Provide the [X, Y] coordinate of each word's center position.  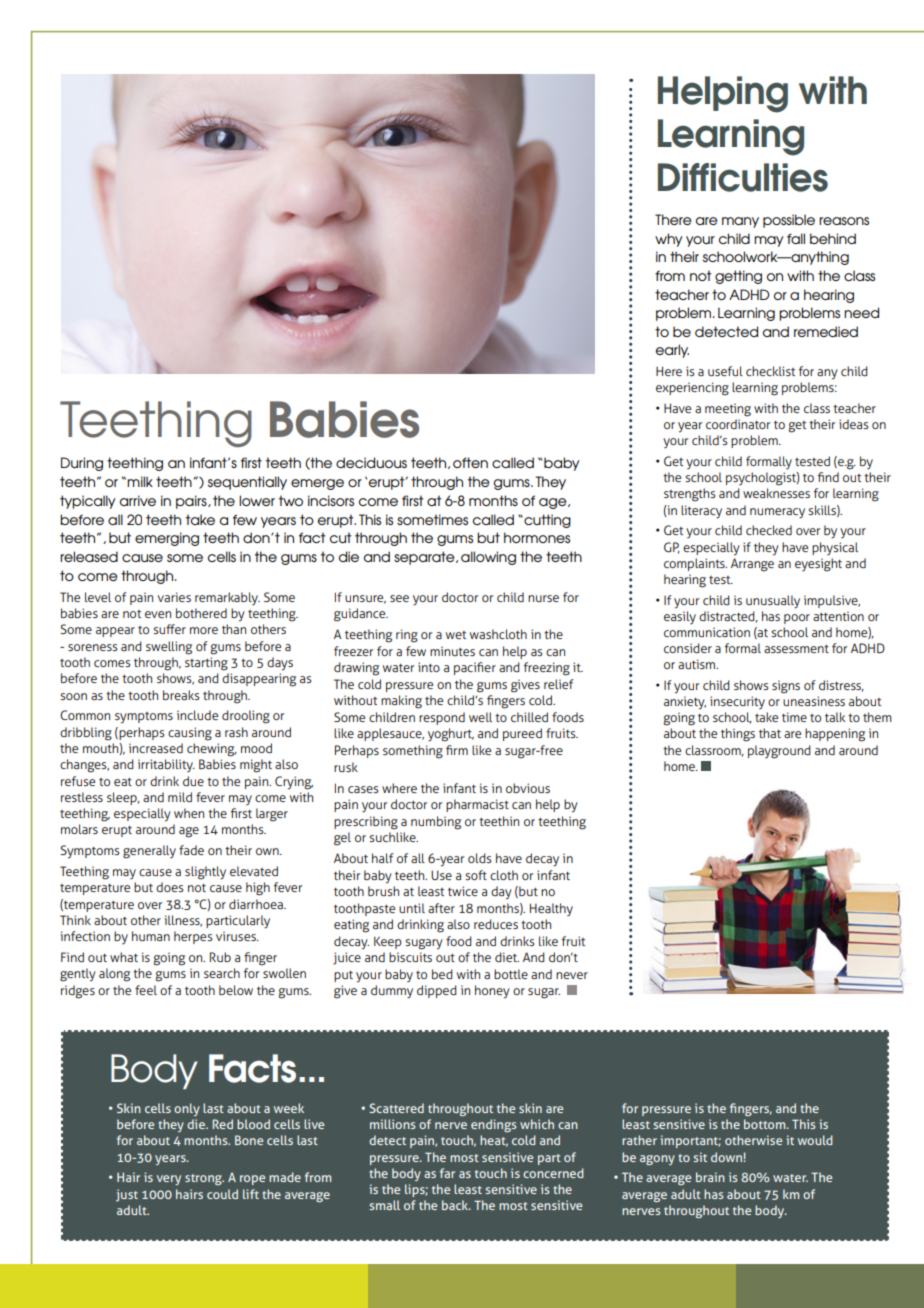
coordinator [738, 424]
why [669, 240]
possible [789, 221]
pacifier [475, 668]
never [572, 975]
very [169, 1180]
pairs [192, 502]
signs [786, 687]
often [470, 462]
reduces [496, 924]
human [151, 936]
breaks [181, 695]
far [447, 1173]
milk [140, 481]
